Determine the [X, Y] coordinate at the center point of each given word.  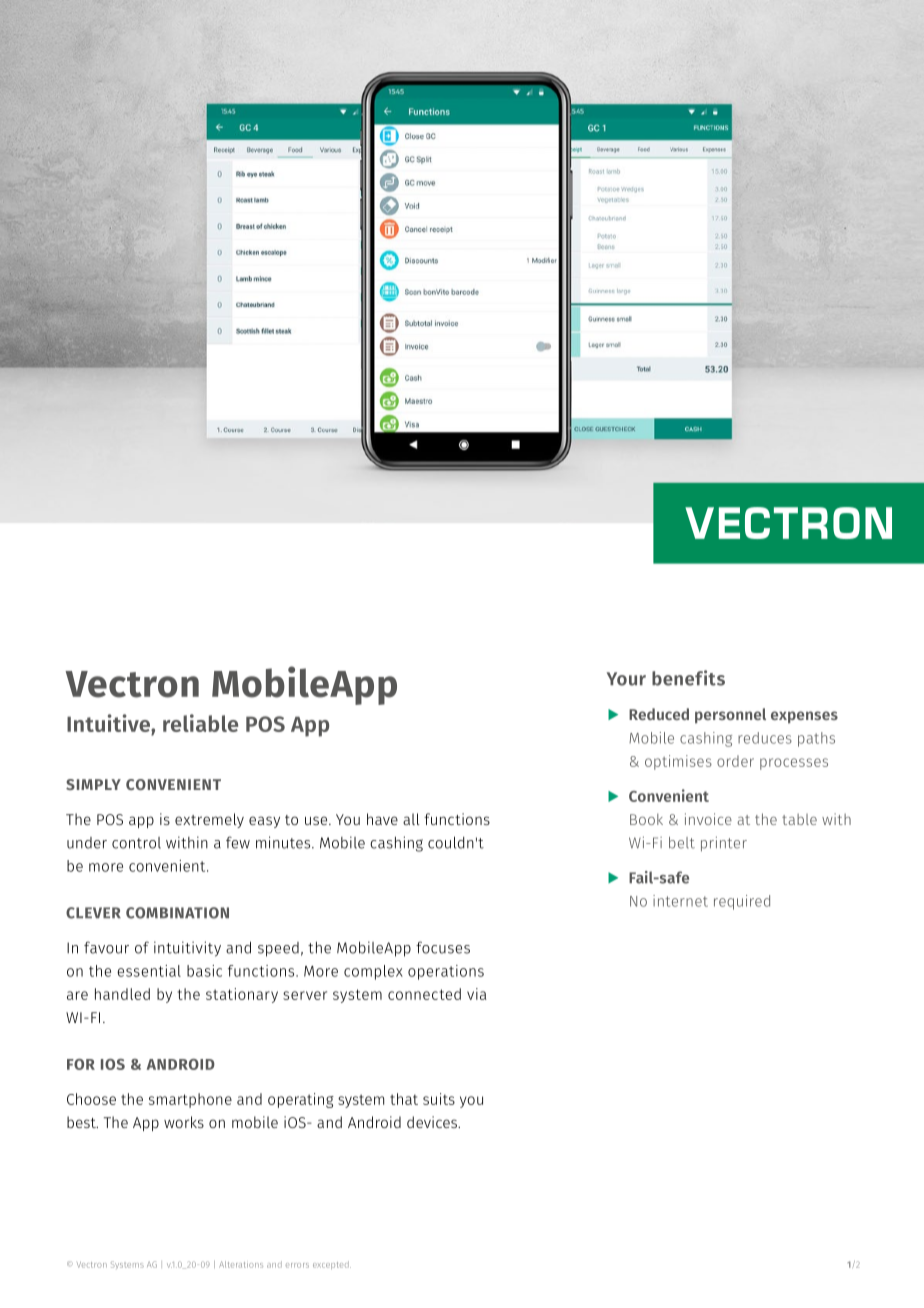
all [411, 819]
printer [724, 844]
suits [439, 1099]
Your [626, 679]
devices [433, 1122]
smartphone [190, 1100]
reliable [200, 723]
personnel [730, 716]
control [136, 843]
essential [149, 971]
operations [446, 972]
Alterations [241, 1264]
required [742, 902]
